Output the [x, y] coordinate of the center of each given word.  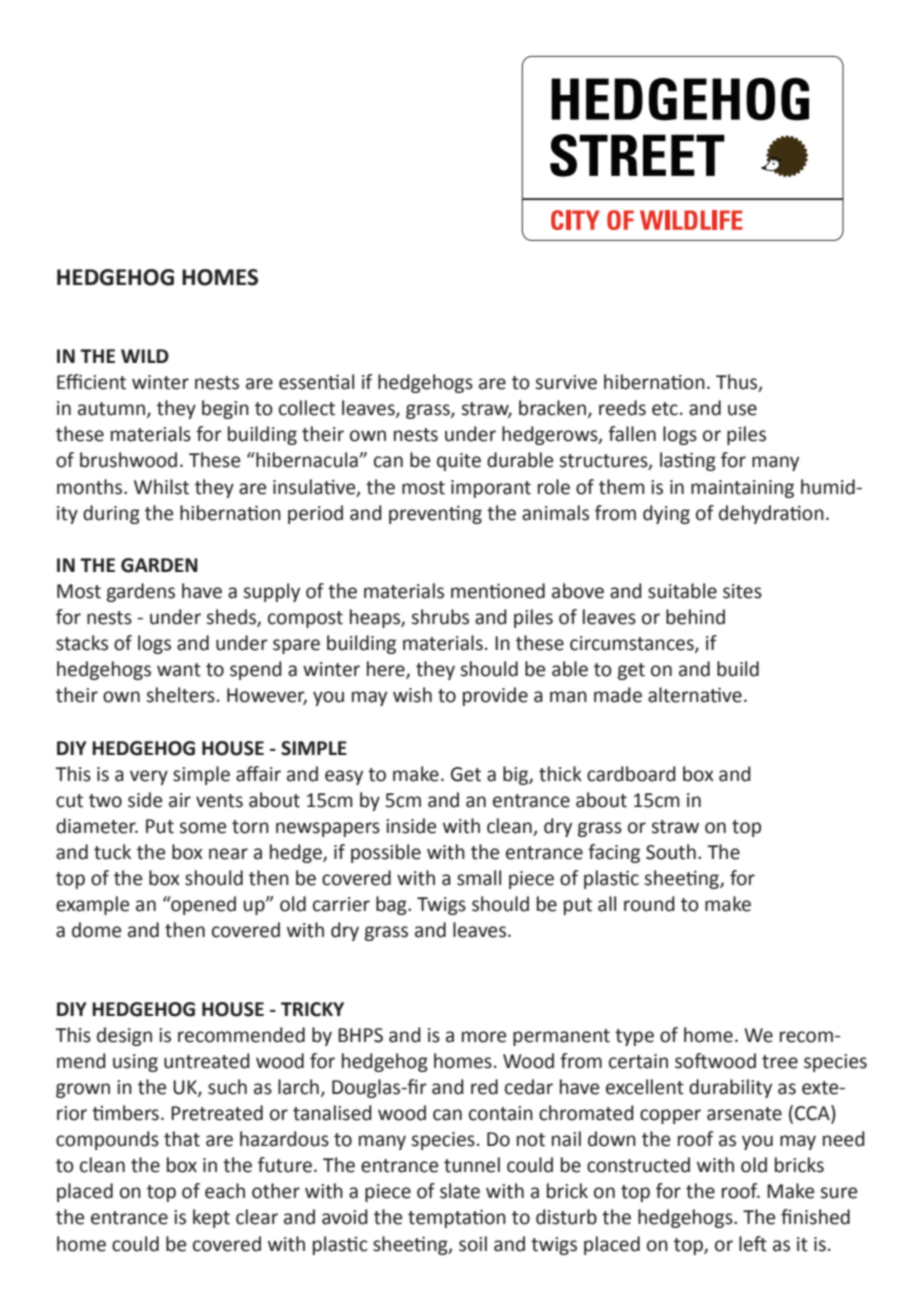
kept [211, 1218]
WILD [145, 356]
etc [665, 409]
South [671, 852]
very [149, 777]
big [516, 775]
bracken [552, 408]
